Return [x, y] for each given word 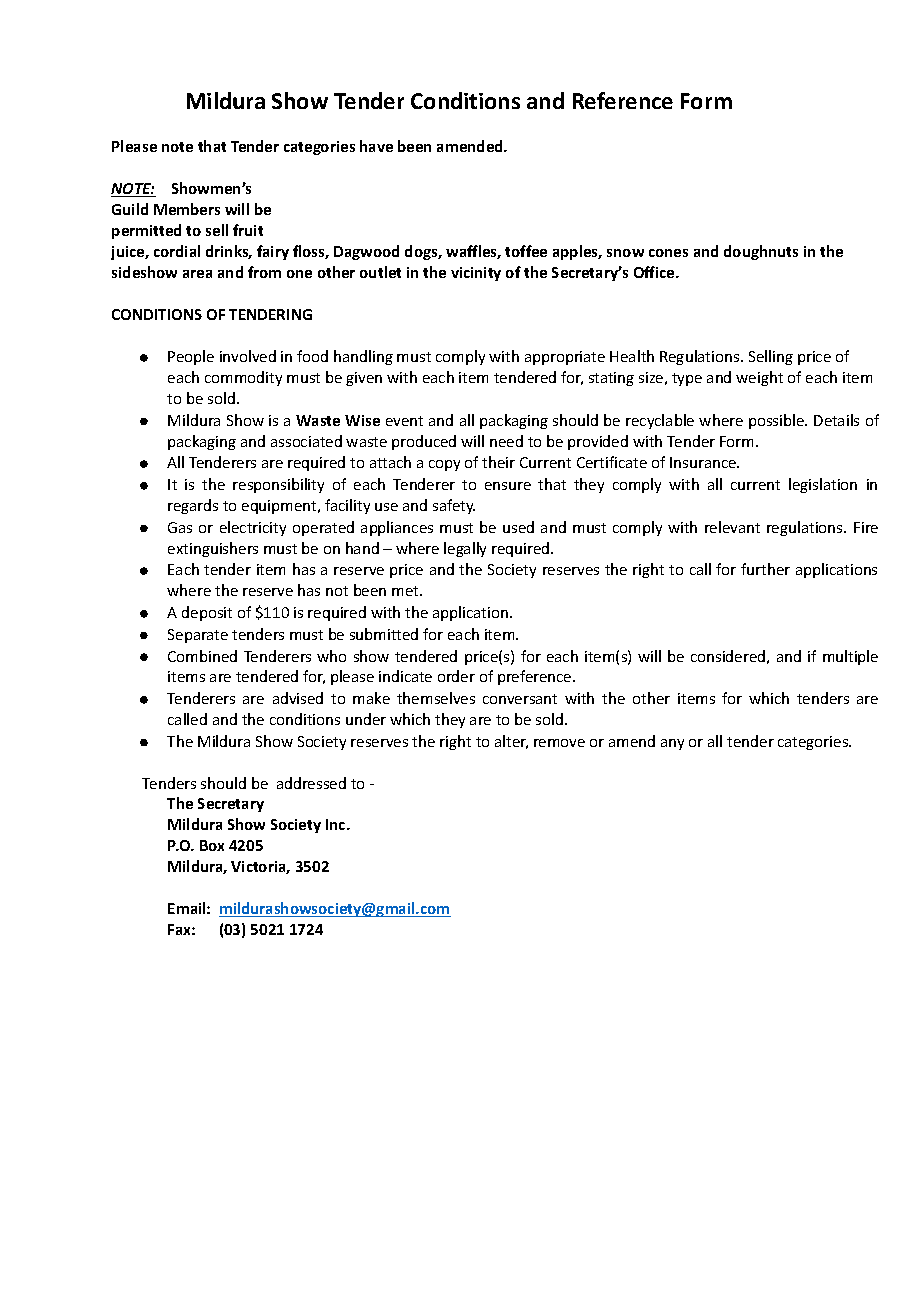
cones [668, 253]
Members [187, 209]
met [406, 591]
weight [759, 378]
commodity [243, 378]
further [765, 569]
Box [212, 845]
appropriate [565, 358]
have [376, 146]
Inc [337, 824]
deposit [207, 613]
